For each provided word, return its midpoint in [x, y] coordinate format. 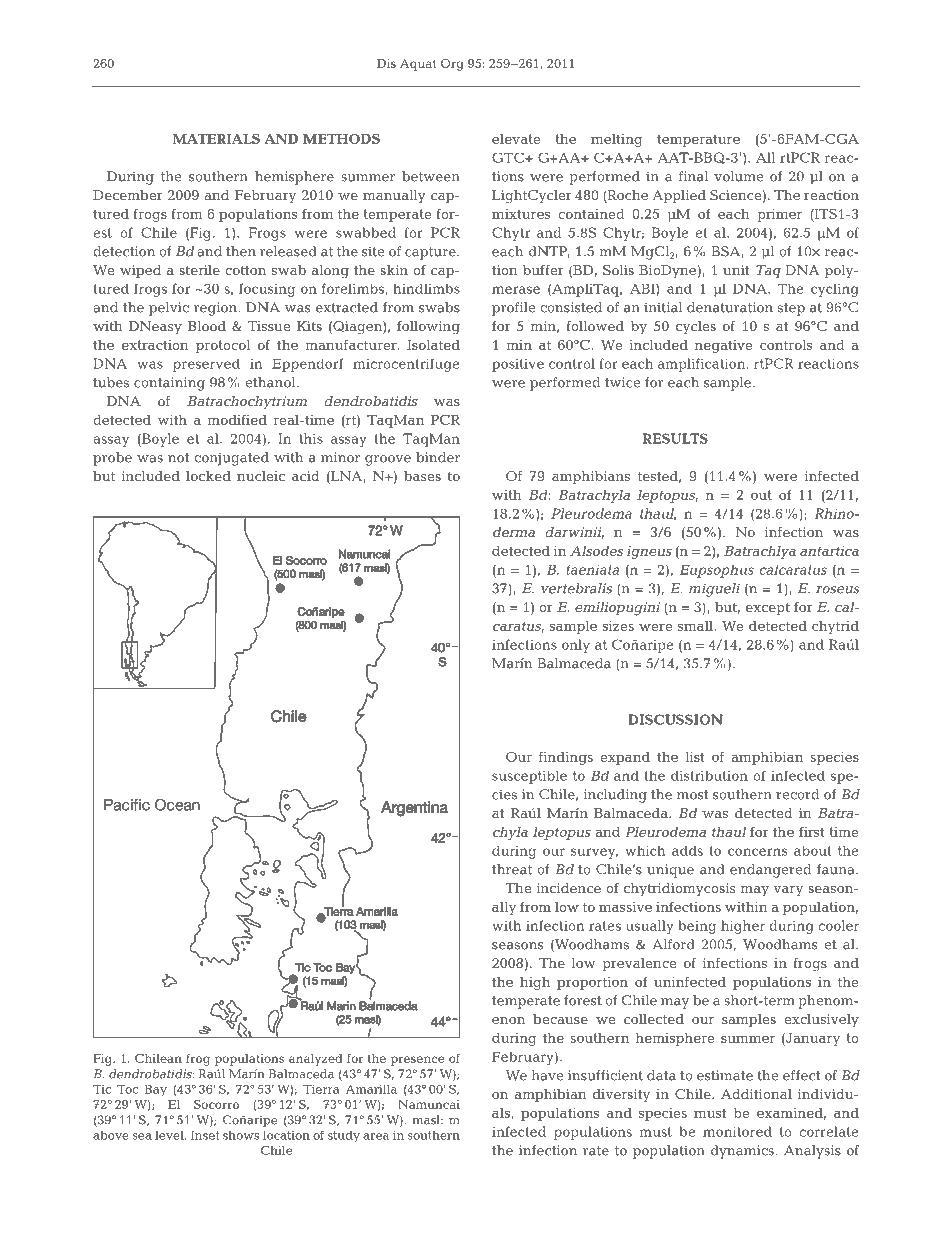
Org [452, 65]
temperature [698, 140]
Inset [205, 1135]
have [547, 1075]
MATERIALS [216, 139]
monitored [737, 1131]
